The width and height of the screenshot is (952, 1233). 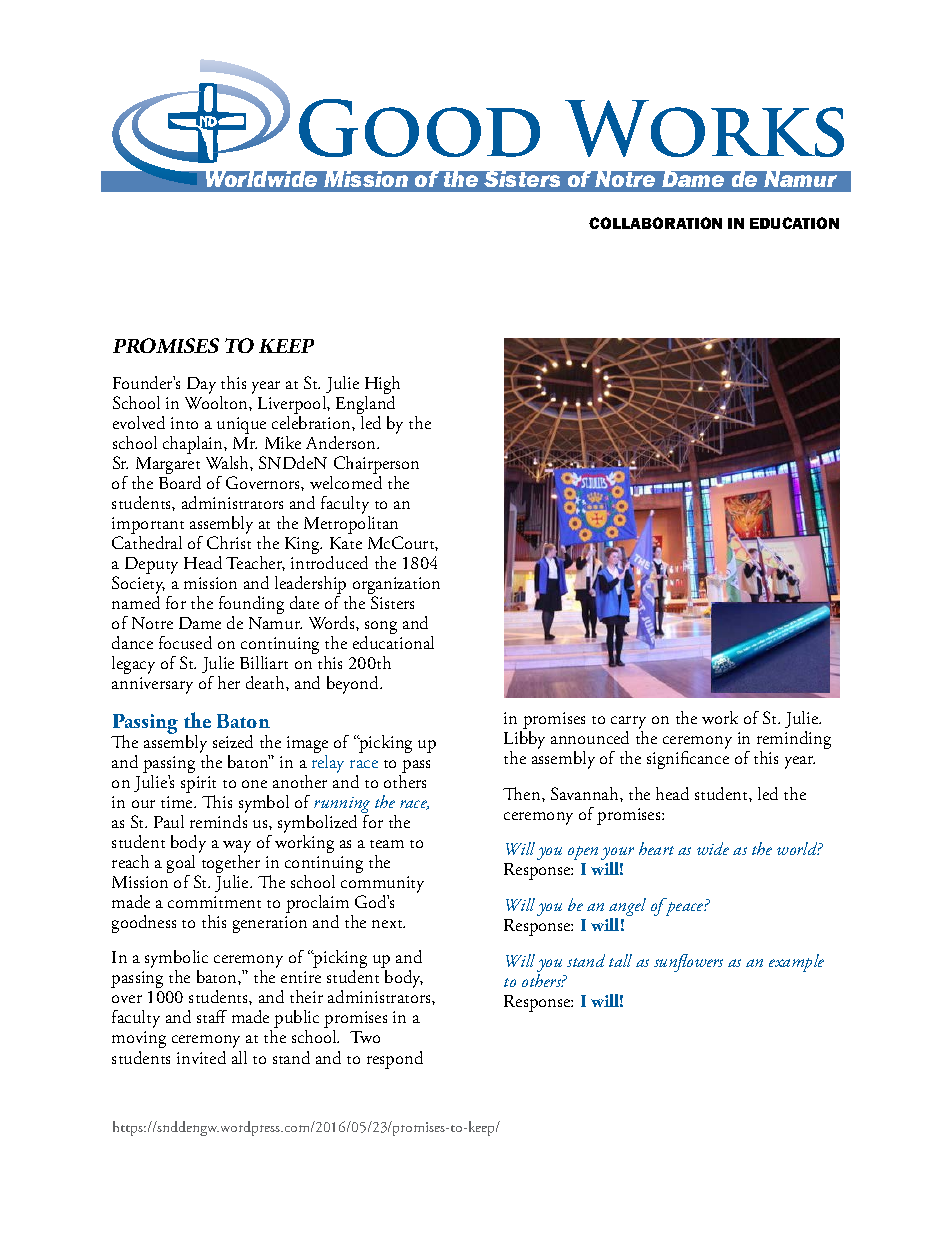 I want to click on Day, so click(x=201, y=385).
